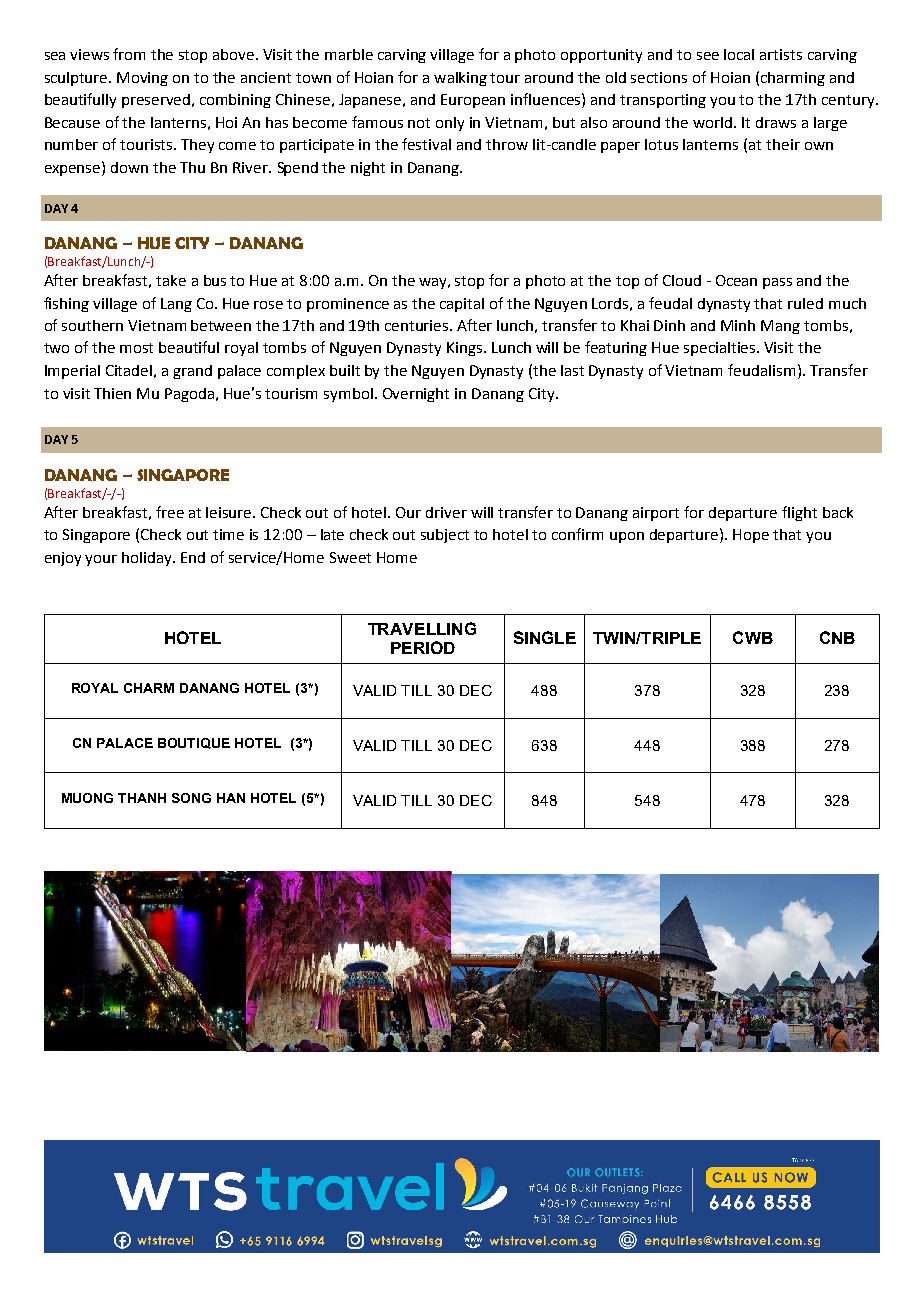 The image size is (924, 1308). What do you see at coordinates (739, 54) in the document?
I see `local` at bounding box center [739, 54].
